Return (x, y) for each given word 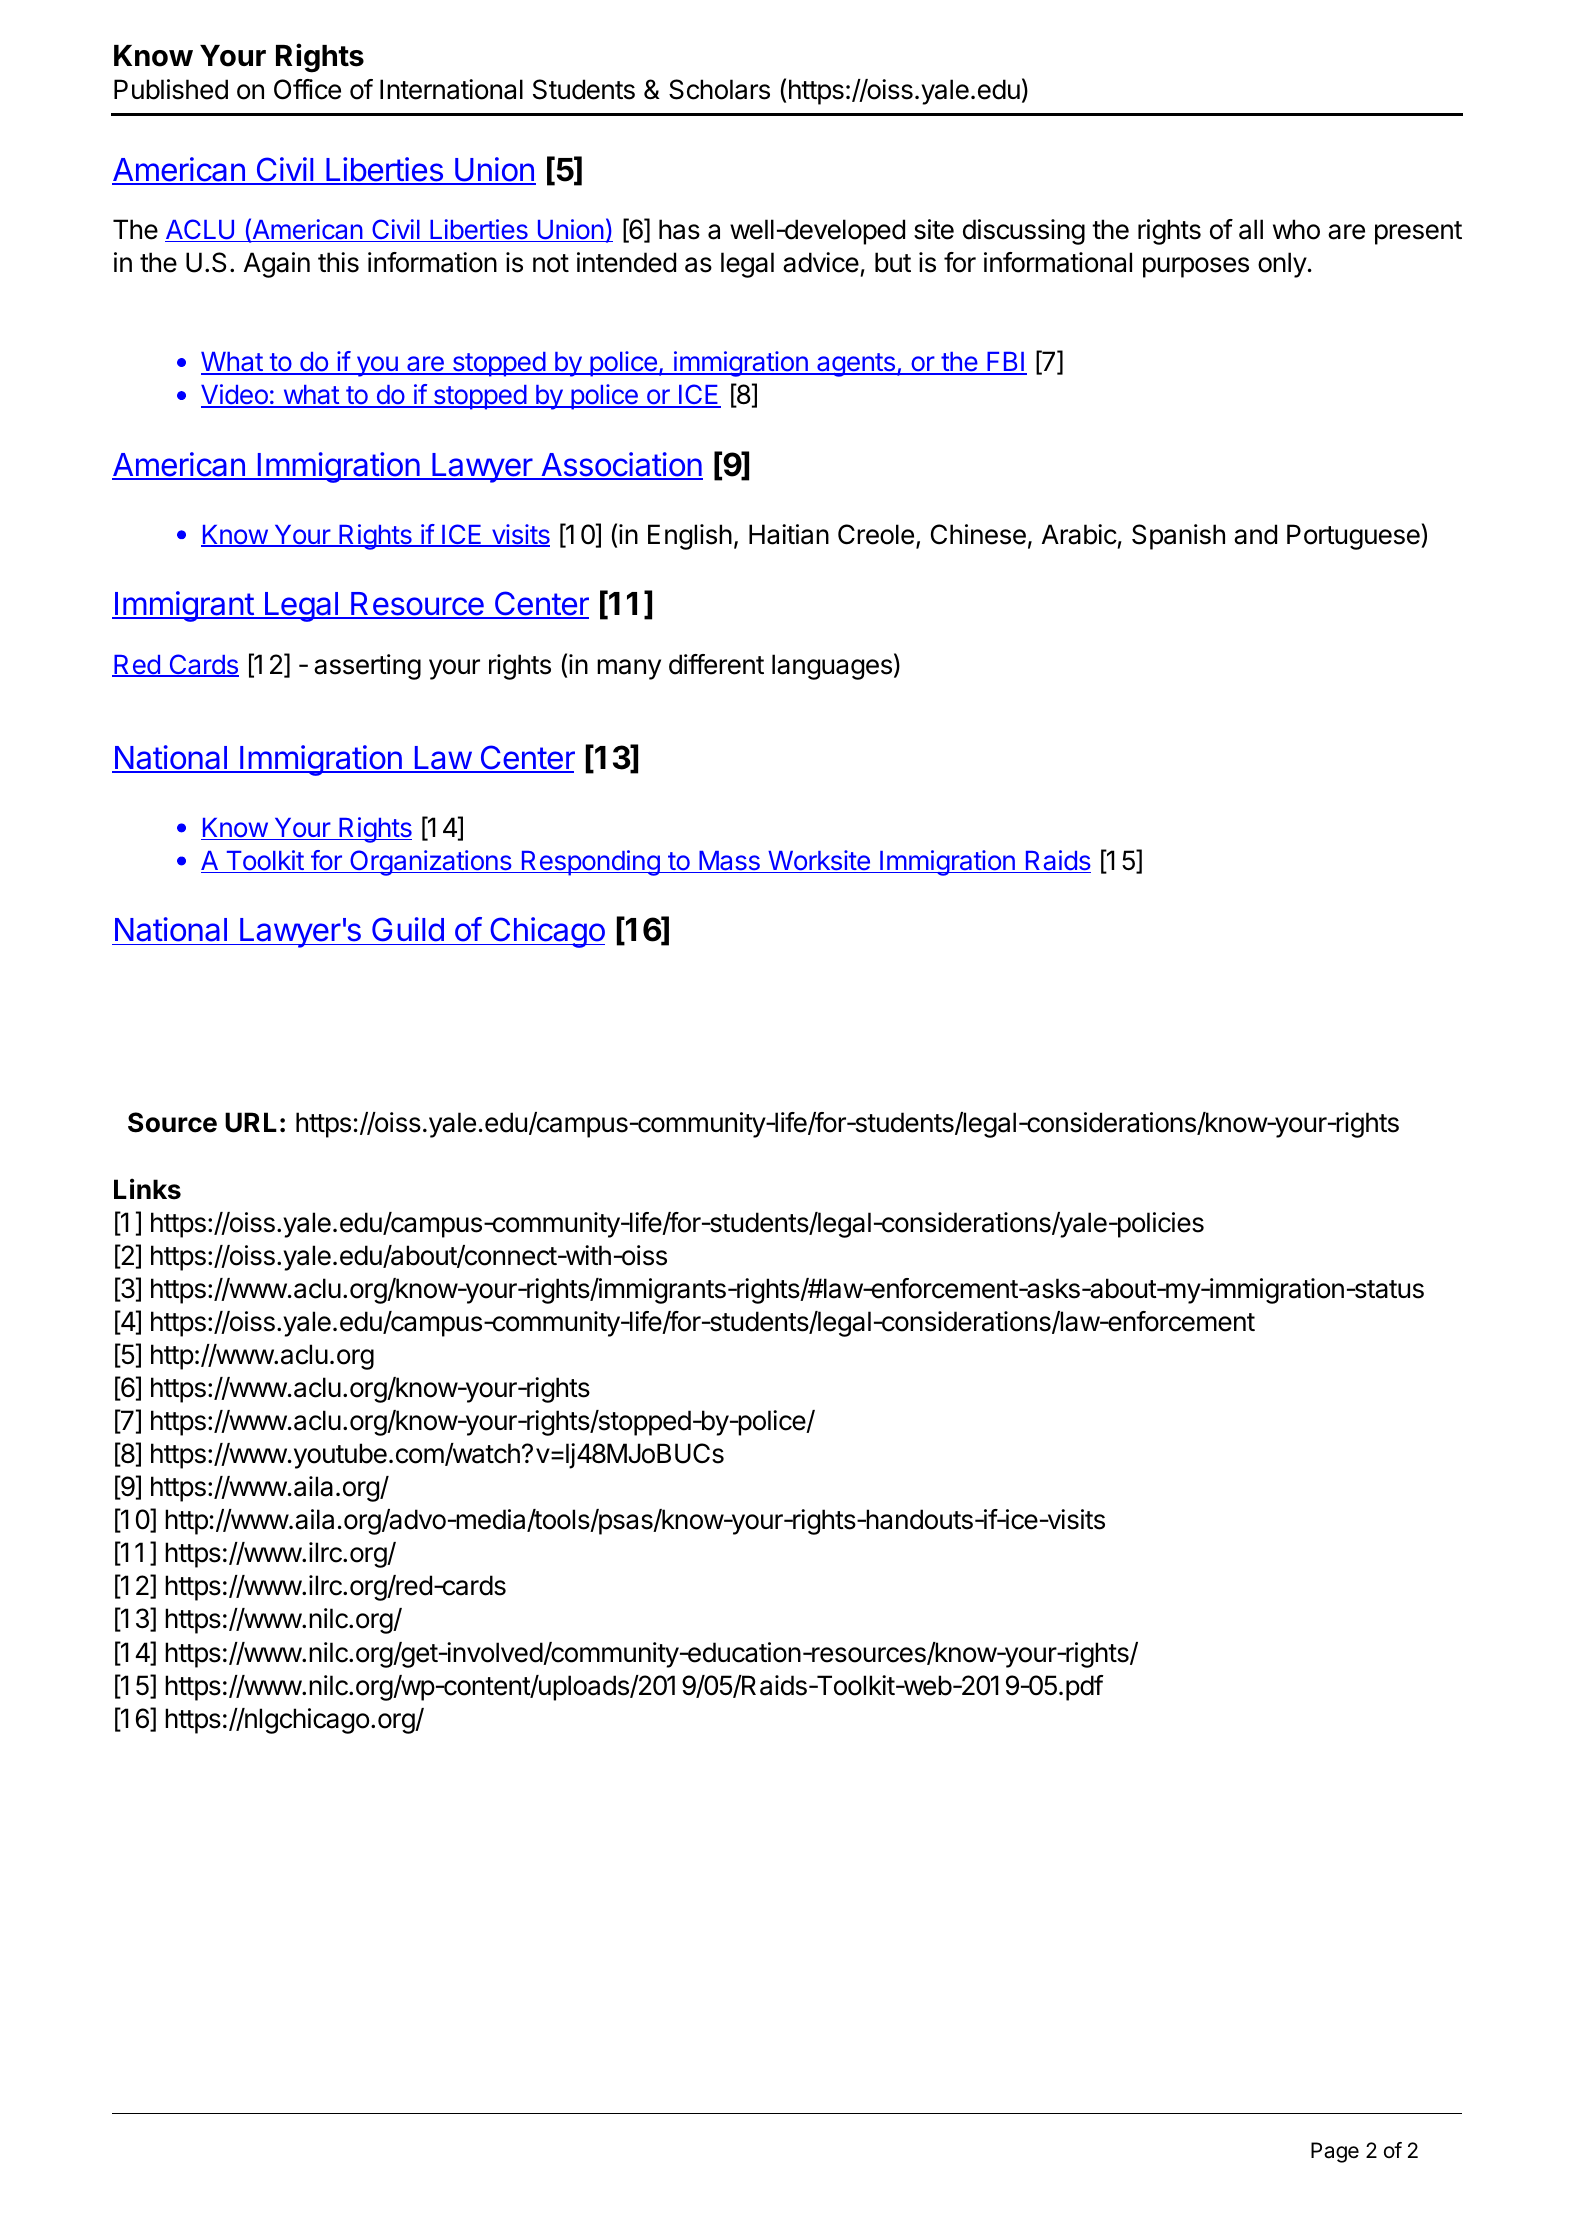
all (1251, 229)
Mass (729, 862)
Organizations (431, 863)
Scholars (719, 89)
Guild (407, 931)
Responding (590, 863)
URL (251, 1122)
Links (147, 1189)
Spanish (1178, 537)
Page (1335, 2152)
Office (307, 89)
